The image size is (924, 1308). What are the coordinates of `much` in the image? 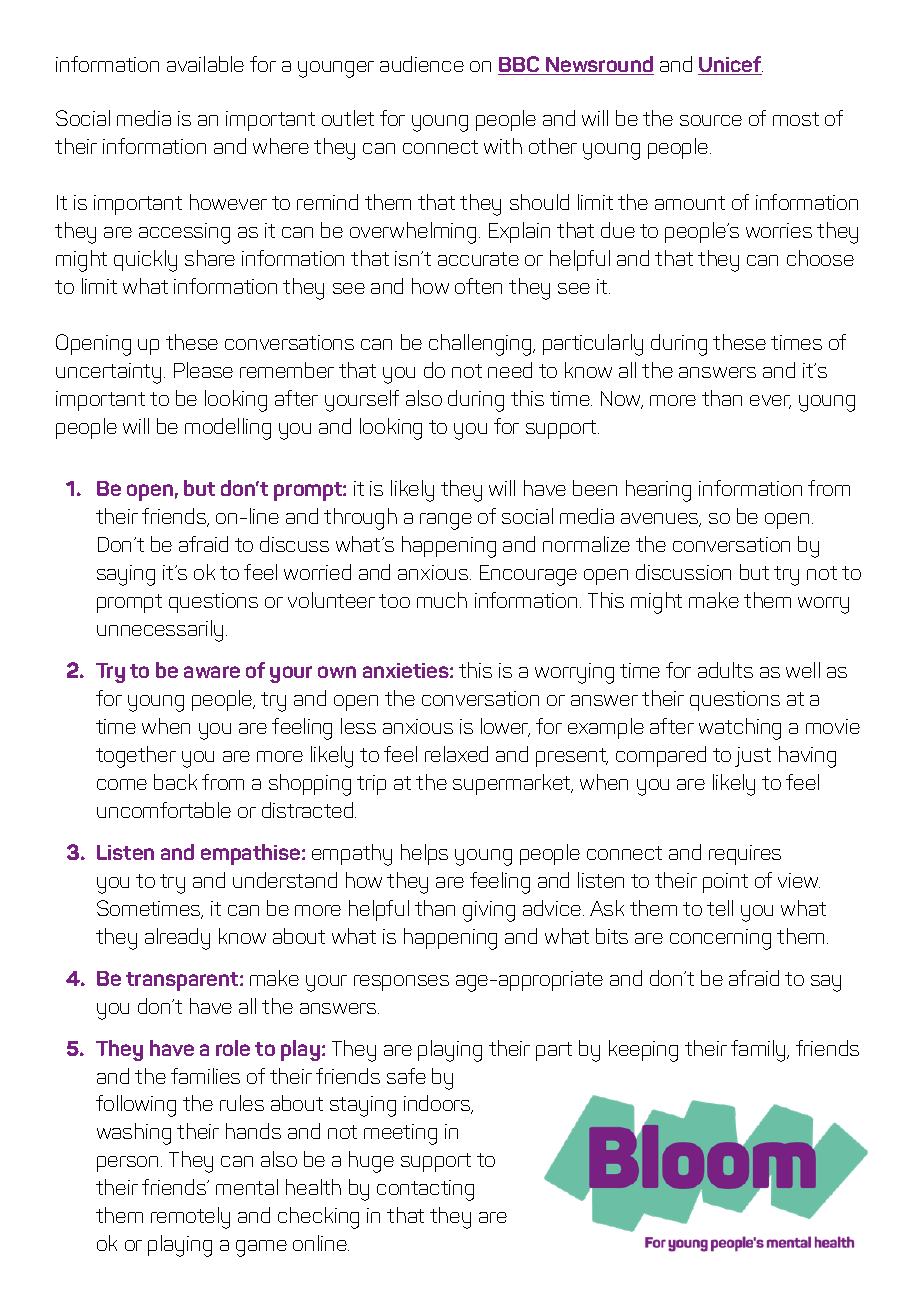 It's located at (442, 600).
